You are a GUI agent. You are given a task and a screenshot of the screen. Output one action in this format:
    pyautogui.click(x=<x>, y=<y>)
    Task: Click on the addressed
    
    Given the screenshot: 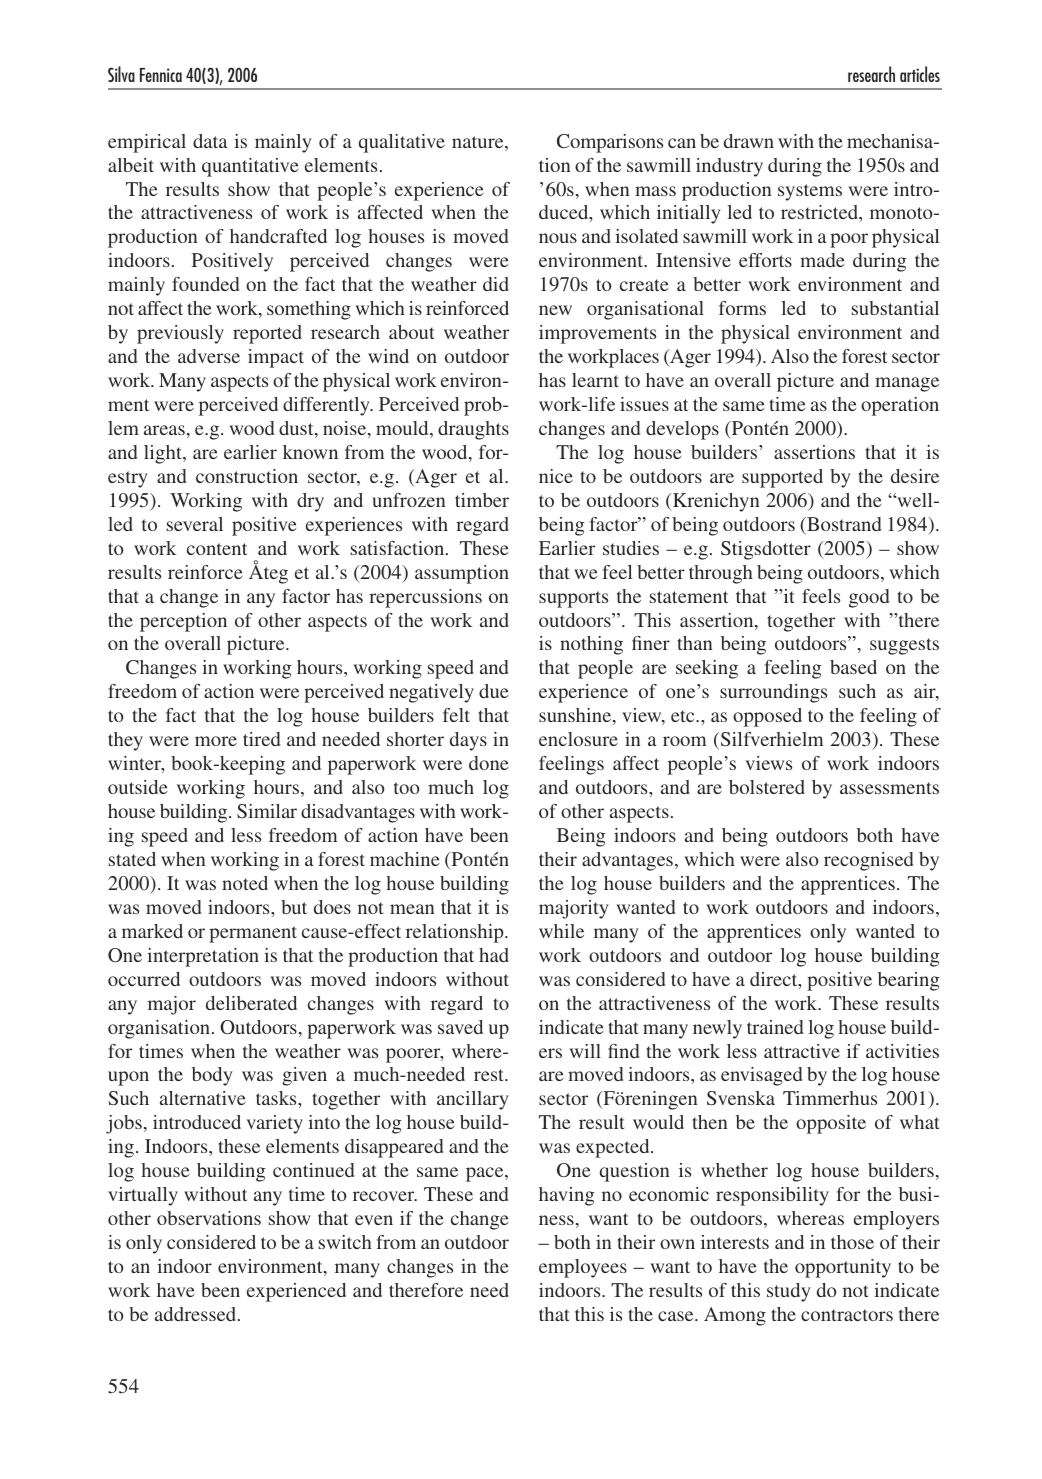 What is the action you would take?
    pyautogui.click(x=197, y=1314)
